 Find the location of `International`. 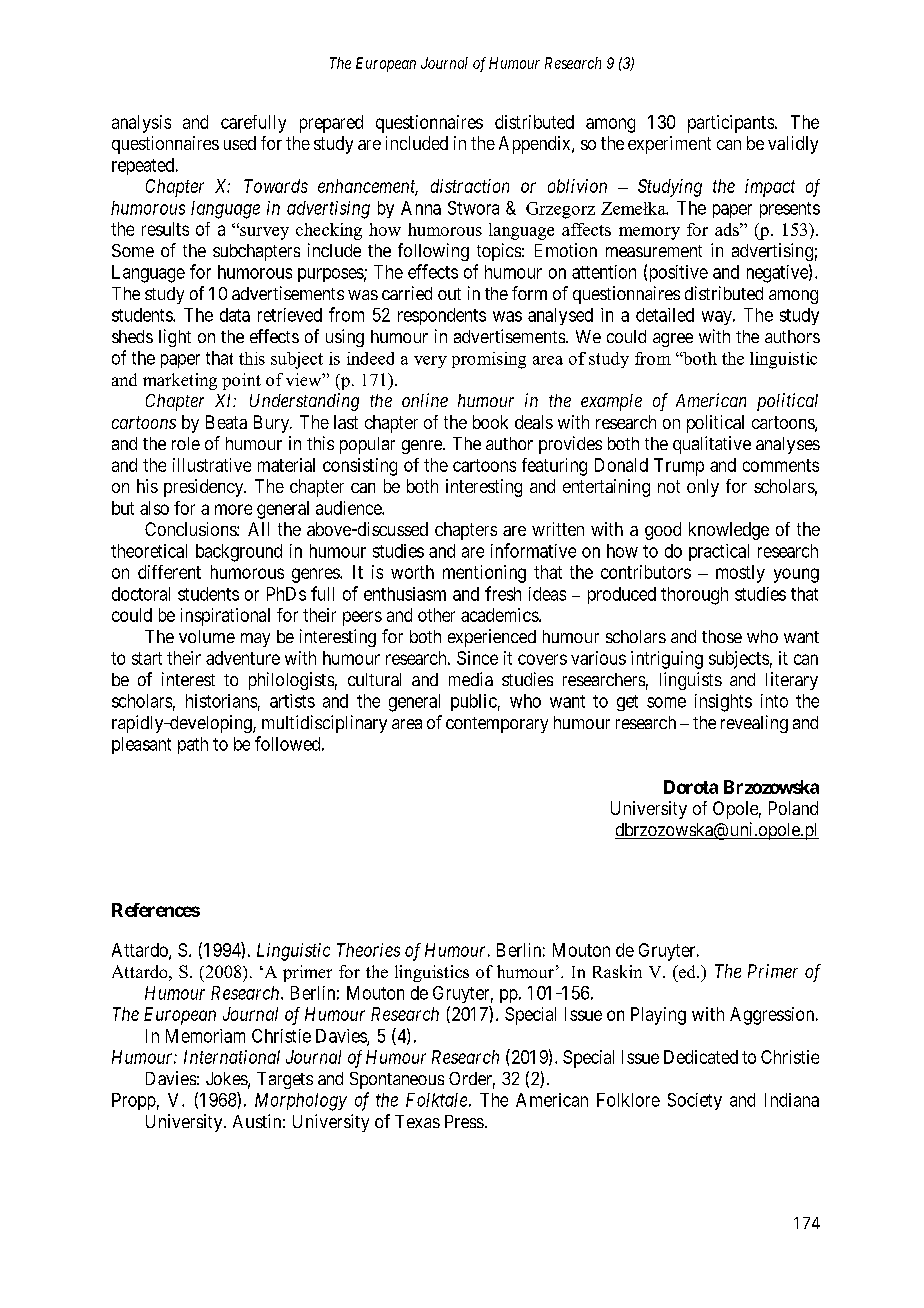

International is located at coordinates (232, 1057).
